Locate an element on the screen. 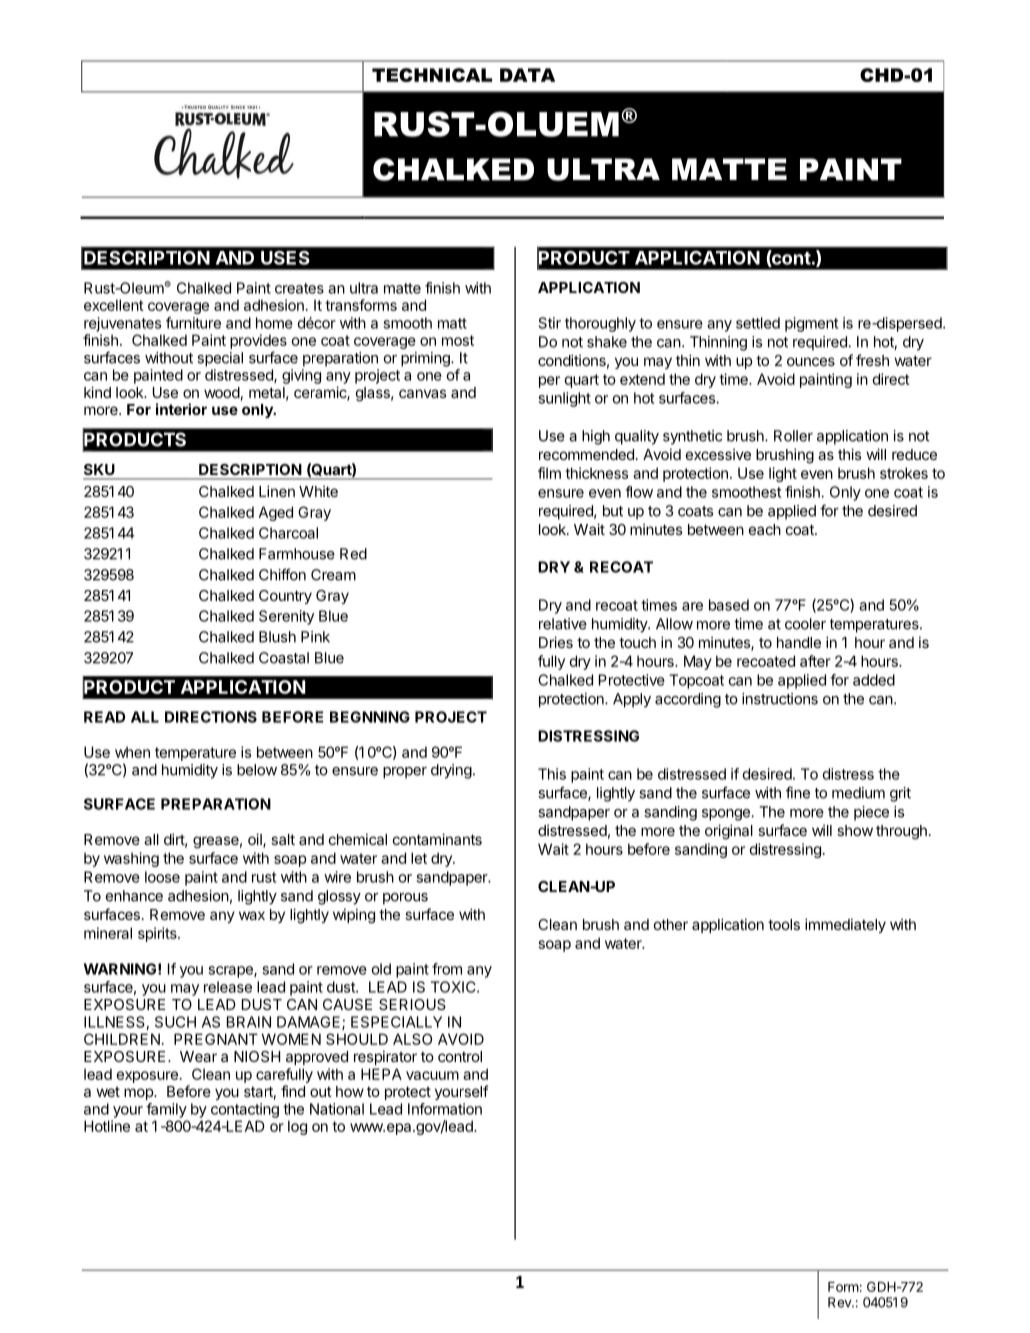  after is located at coordinates (815, 661).
